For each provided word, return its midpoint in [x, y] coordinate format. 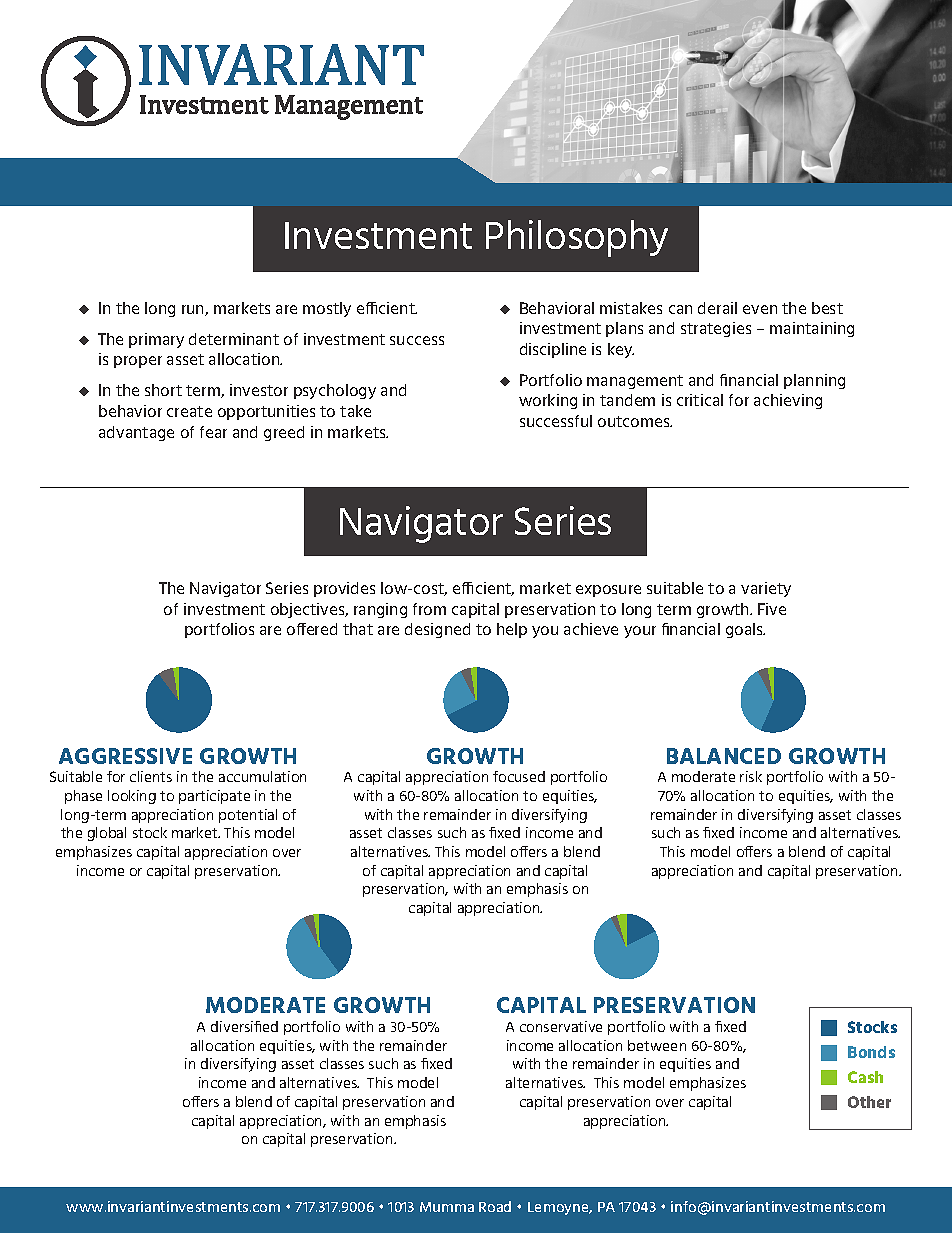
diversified [244, 1026]
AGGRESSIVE [125, 756]
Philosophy [577, 238]
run [194, 310]
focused [519, 776]
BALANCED [724, 756]
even [760, 309]
